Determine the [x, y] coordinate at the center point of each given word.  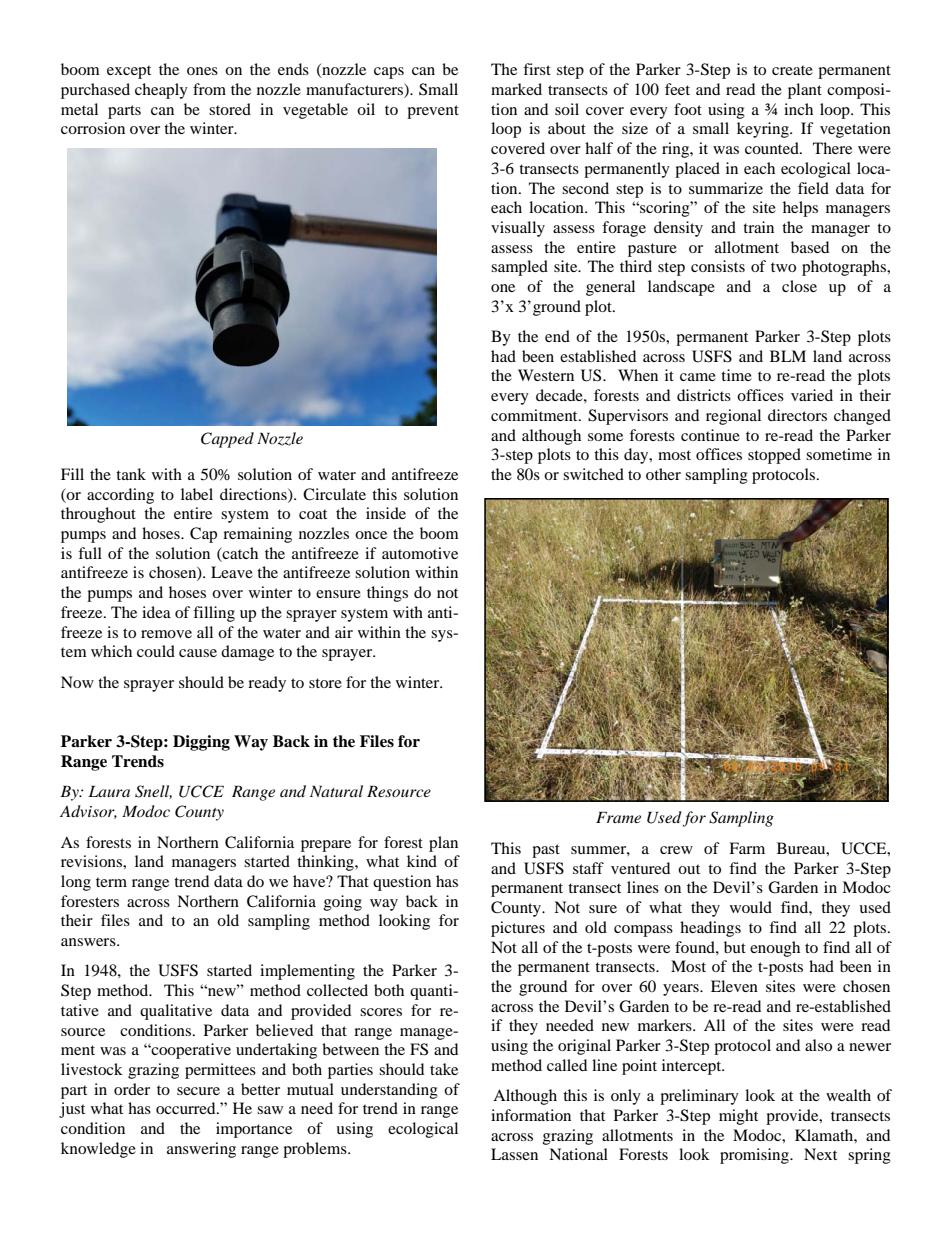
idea [156, 612]
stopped [774, 456]
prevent [433, 112]
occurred [187, 1108]
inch [798, 109]
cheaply [161, 91]
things [387, 594]
